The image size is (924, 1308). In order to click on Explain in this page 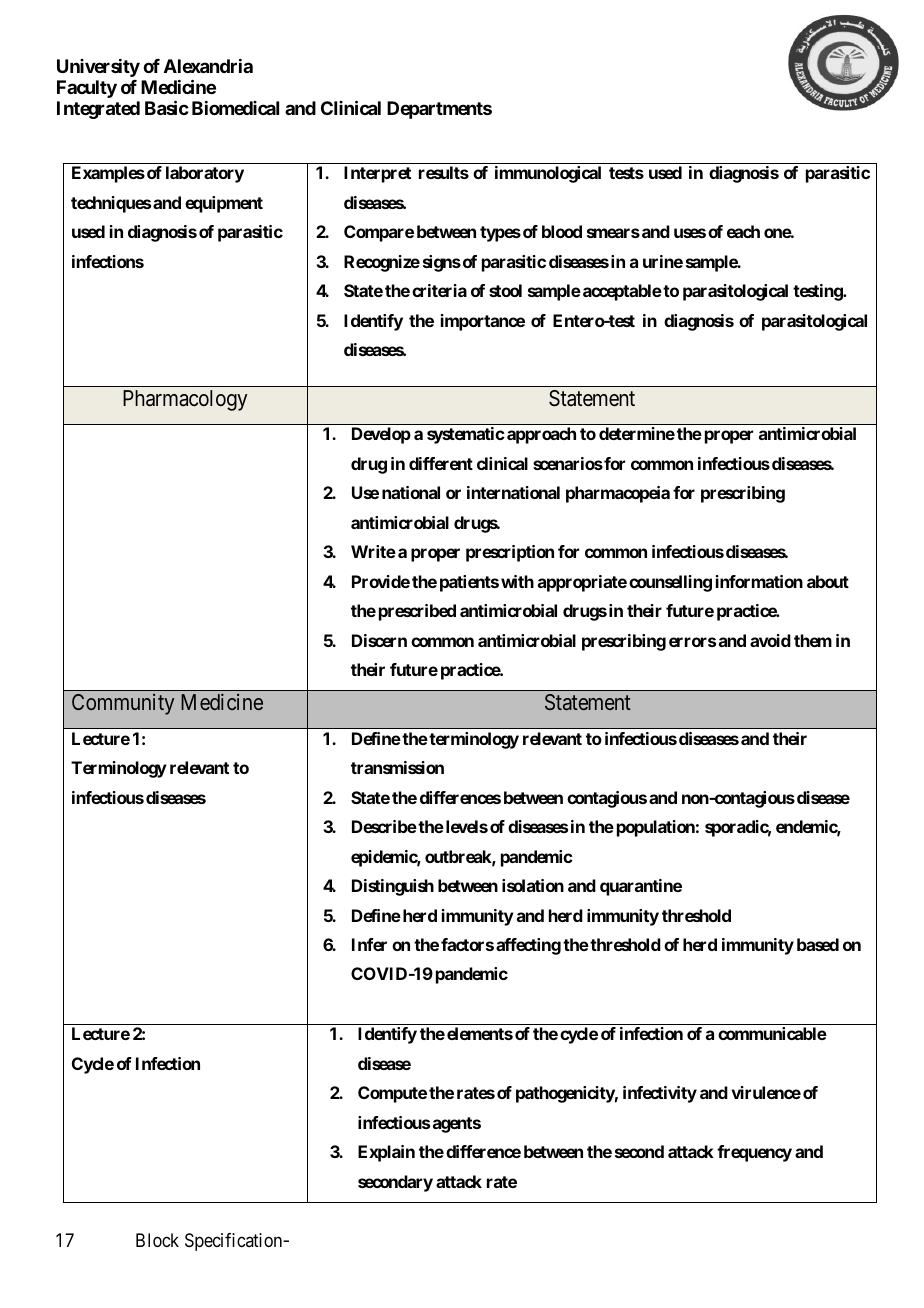, I will do `click(386, 1153)`.
